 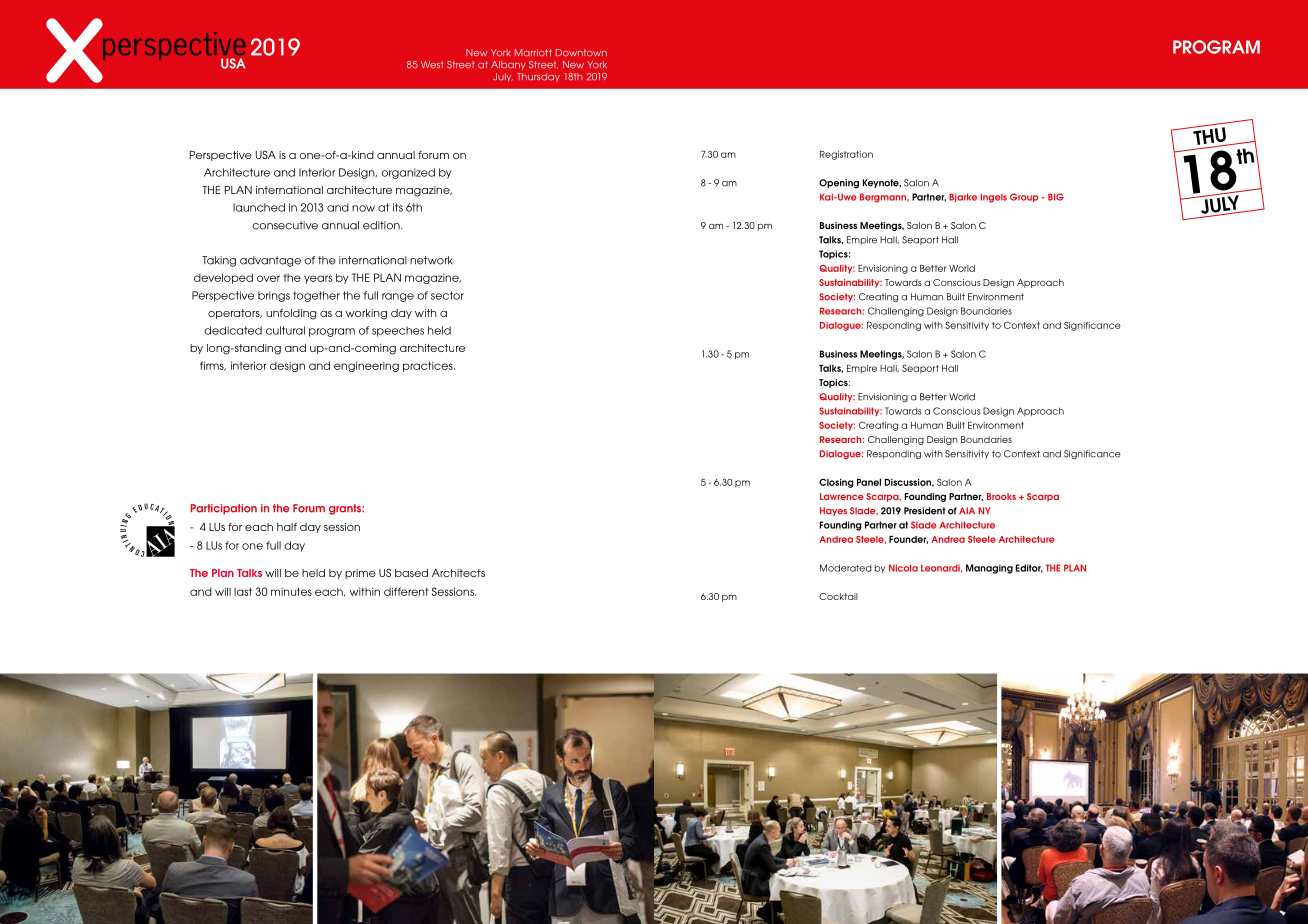 What do you see at coordinates (447, 295) in the screenshot?
I see `sector` at bounding box center [447, 295].
